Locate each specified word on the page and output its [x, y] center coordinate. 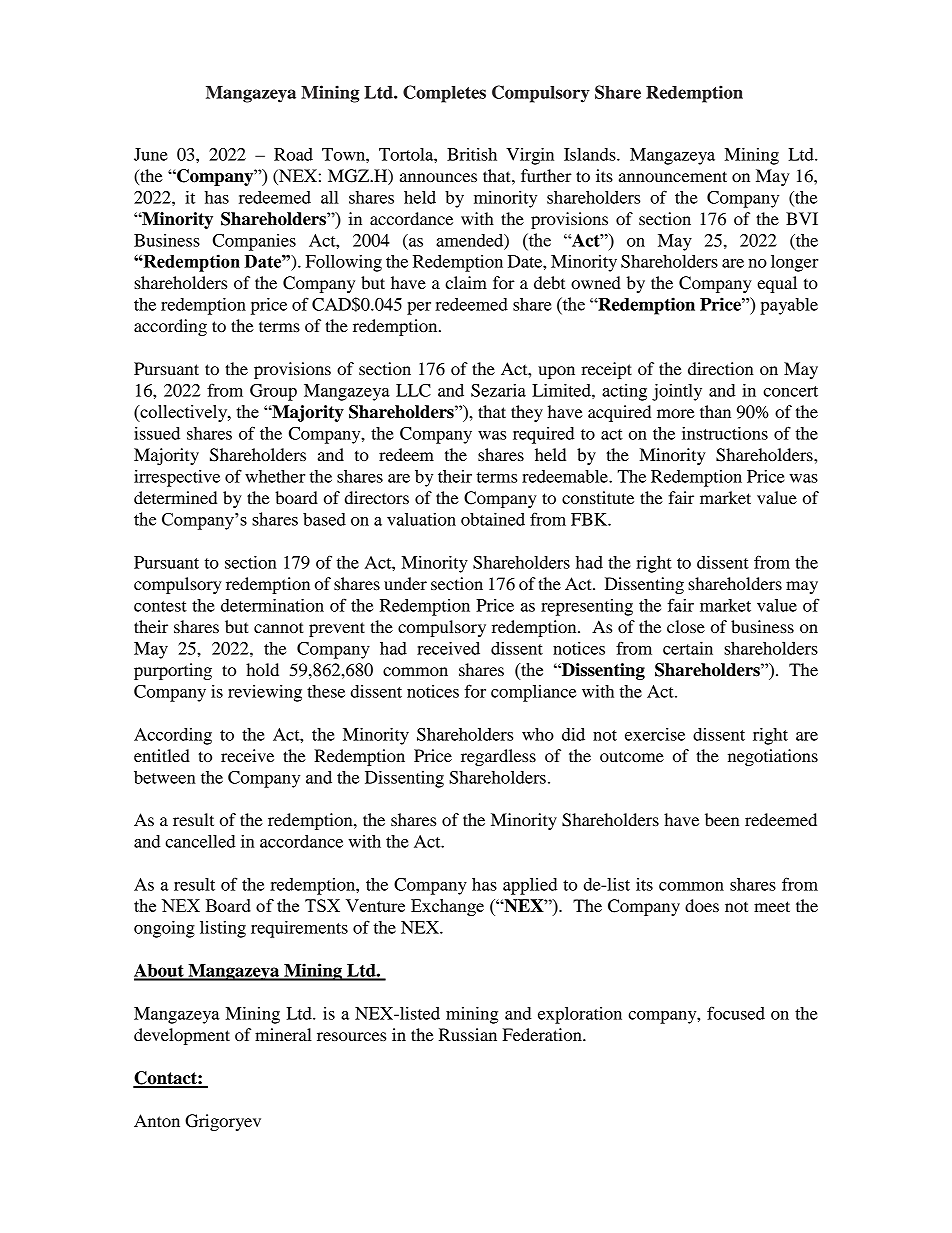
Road [293, 154]
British [472, 154]
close [686, 626]
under [405, 583]
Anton [157, 1120]
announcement [673, 176]
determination [272, 605]
